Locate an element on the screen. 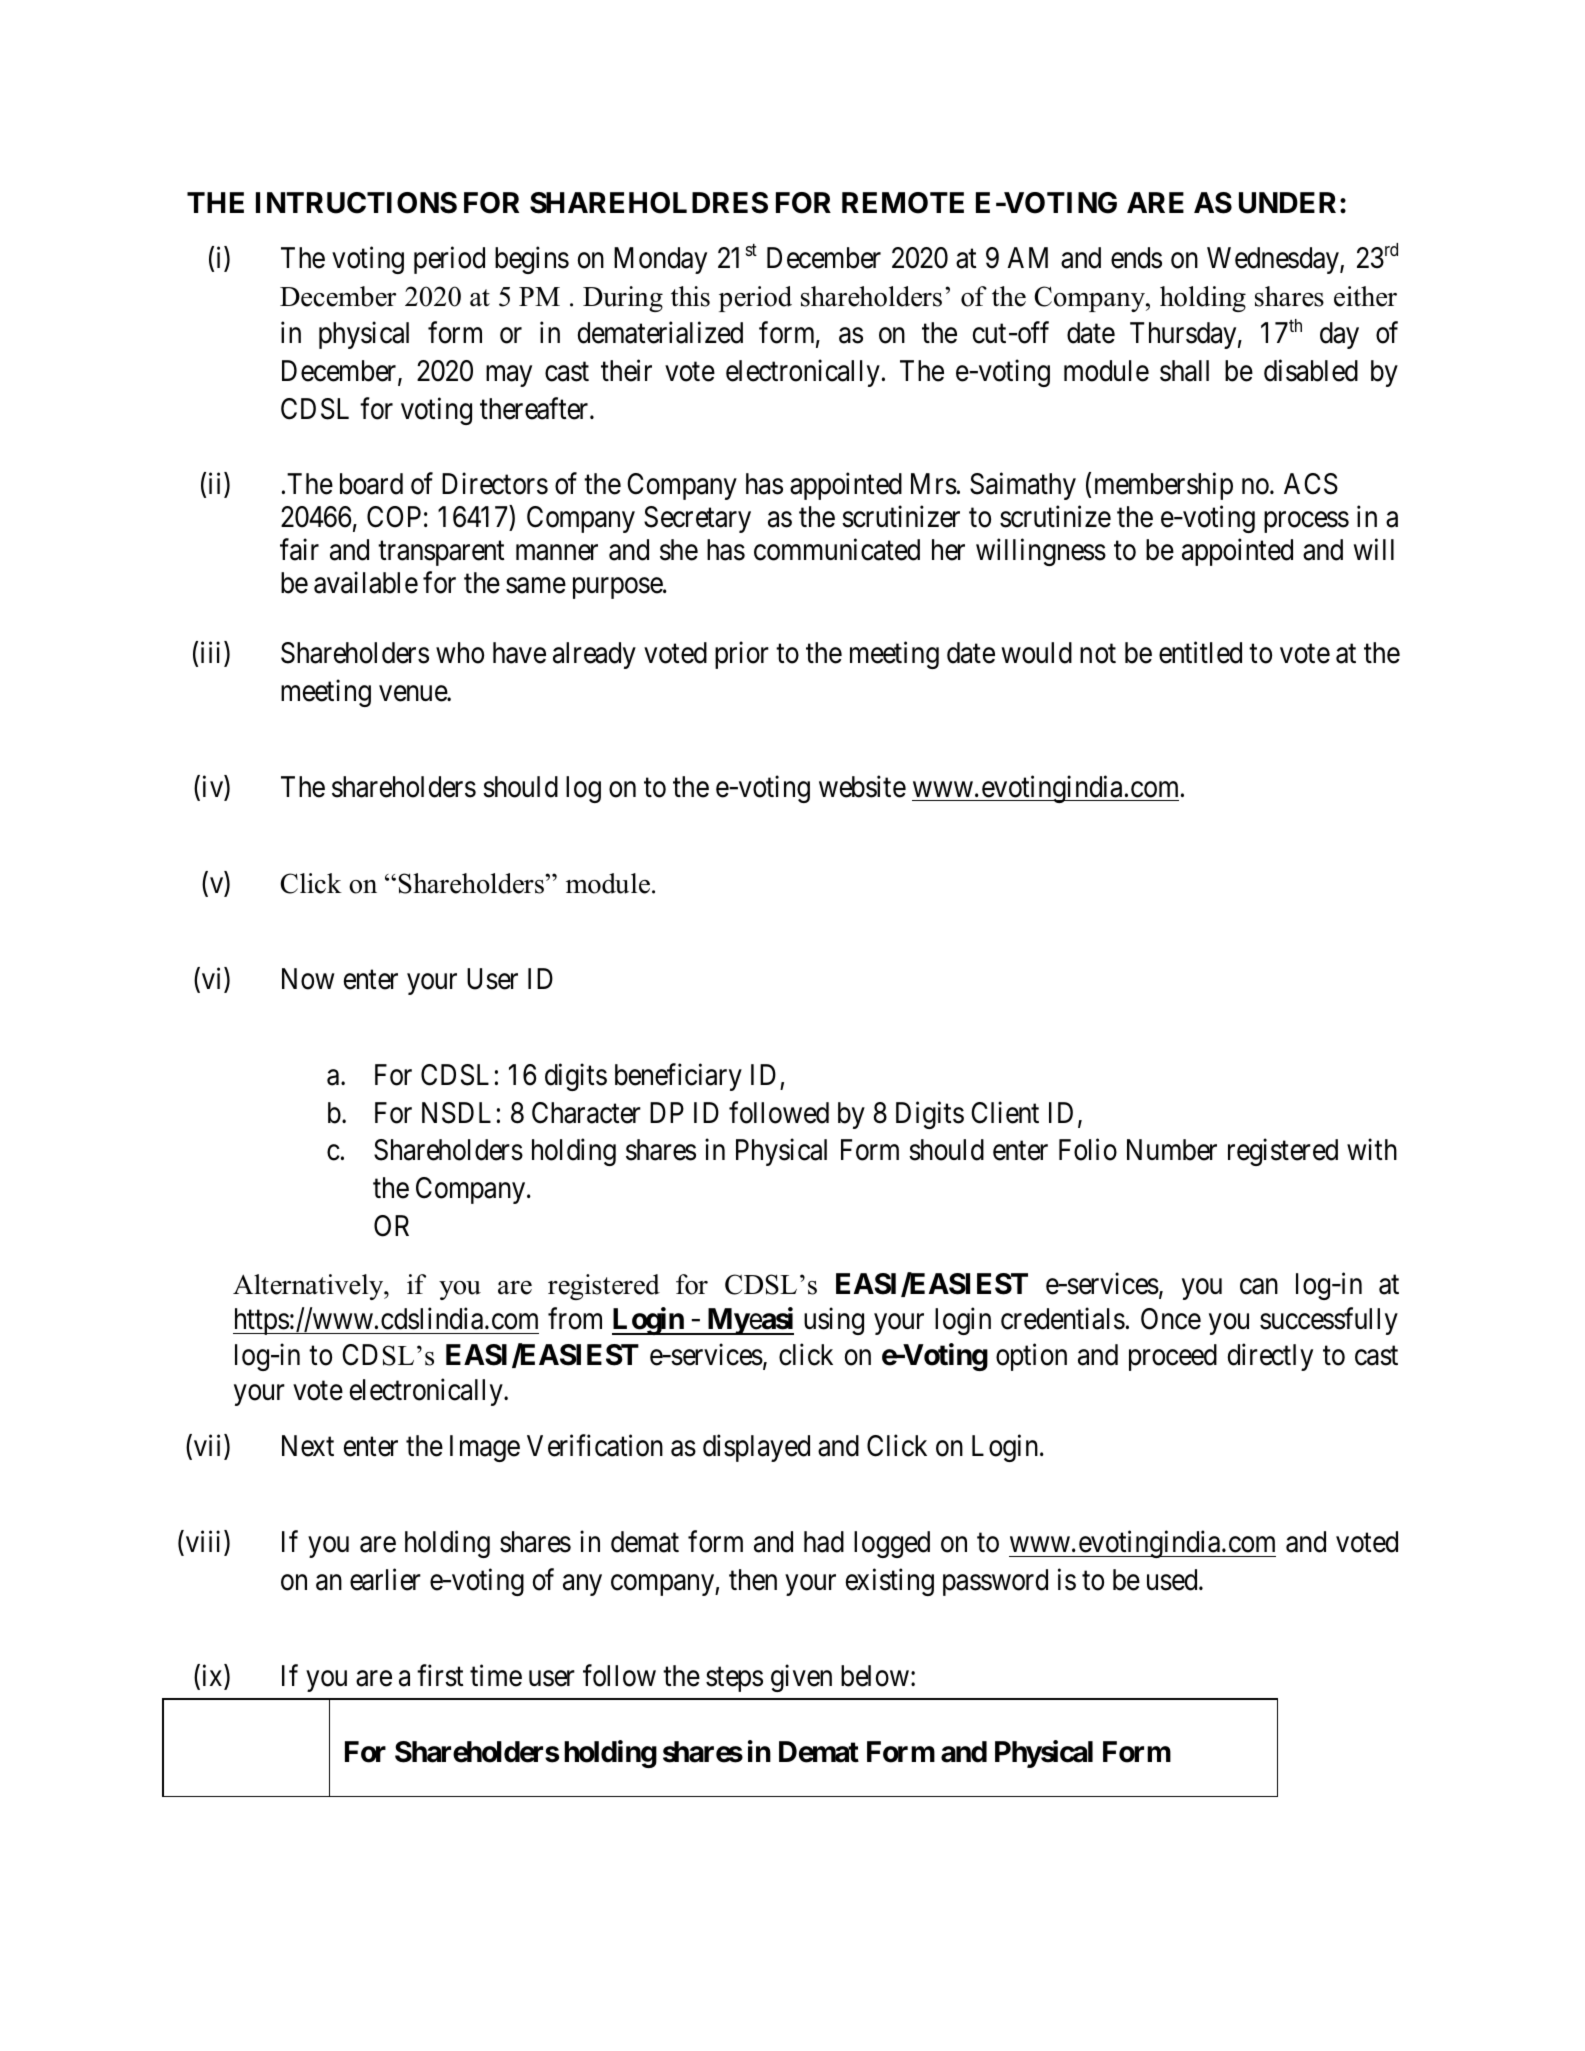  Number is located at coordinates (1172, 1150).
